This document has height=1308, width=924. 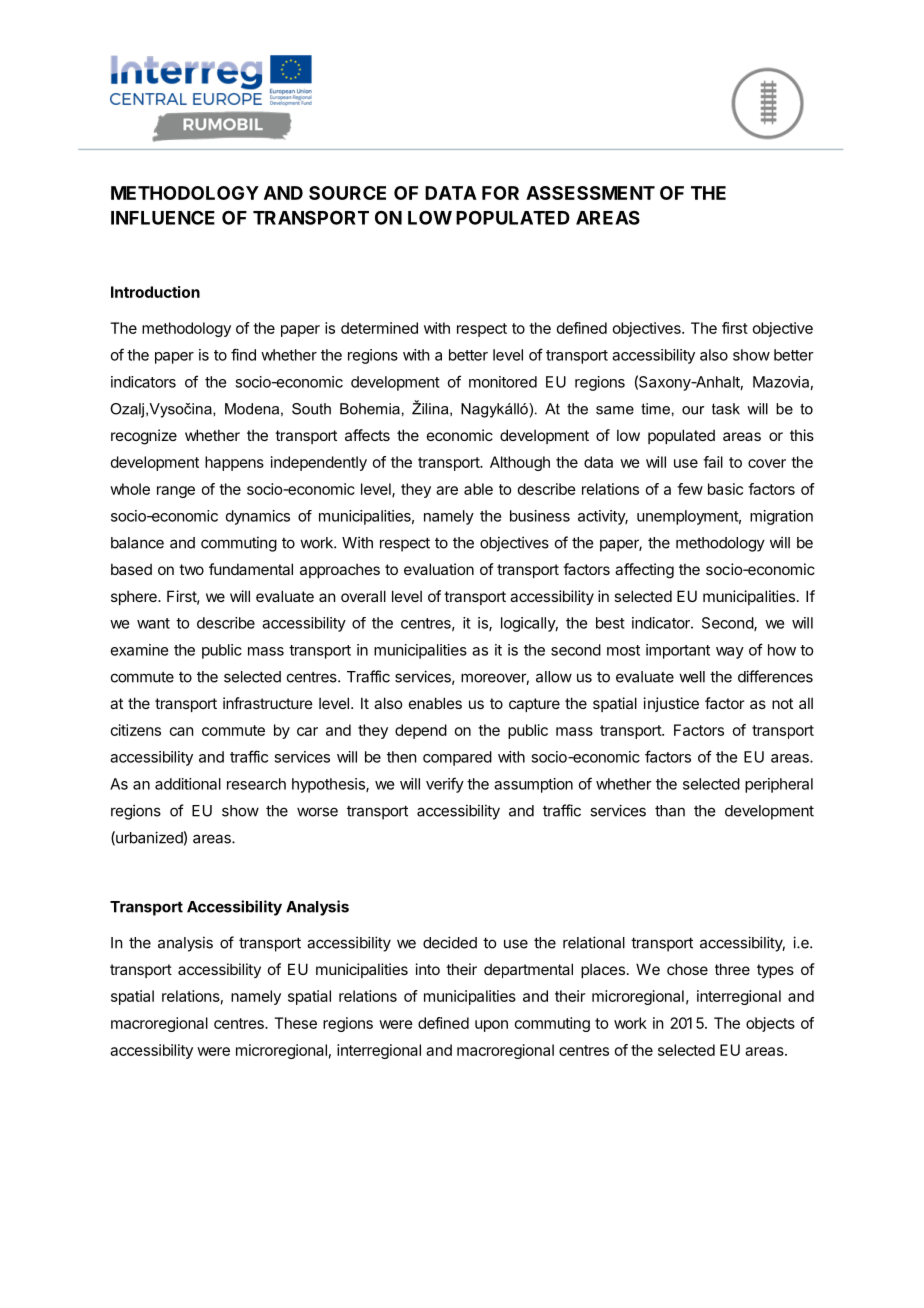 I want to click on happens, so click(x=234, y=463).
